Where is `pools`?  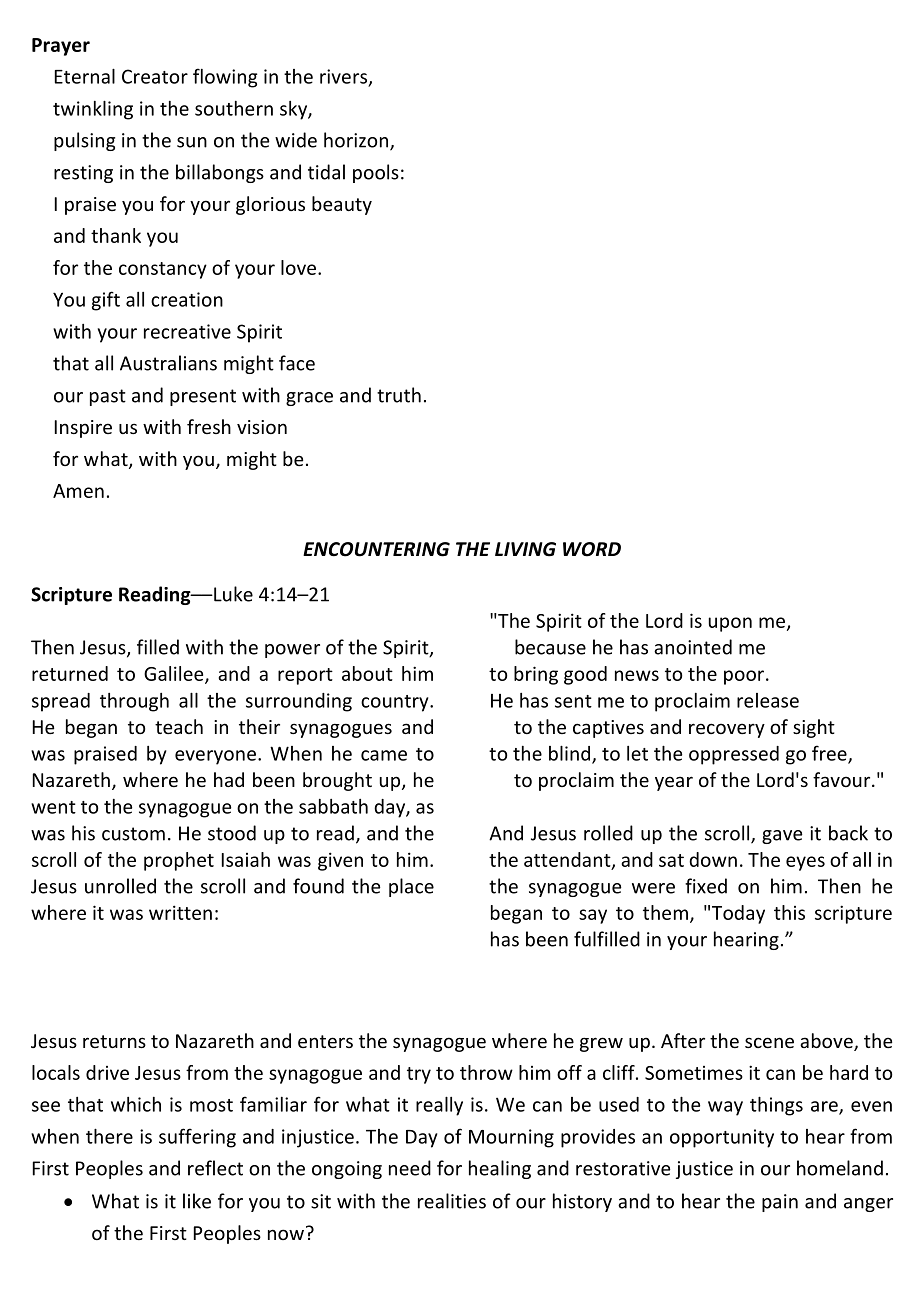 pools is located at coordinates (376, 173).
